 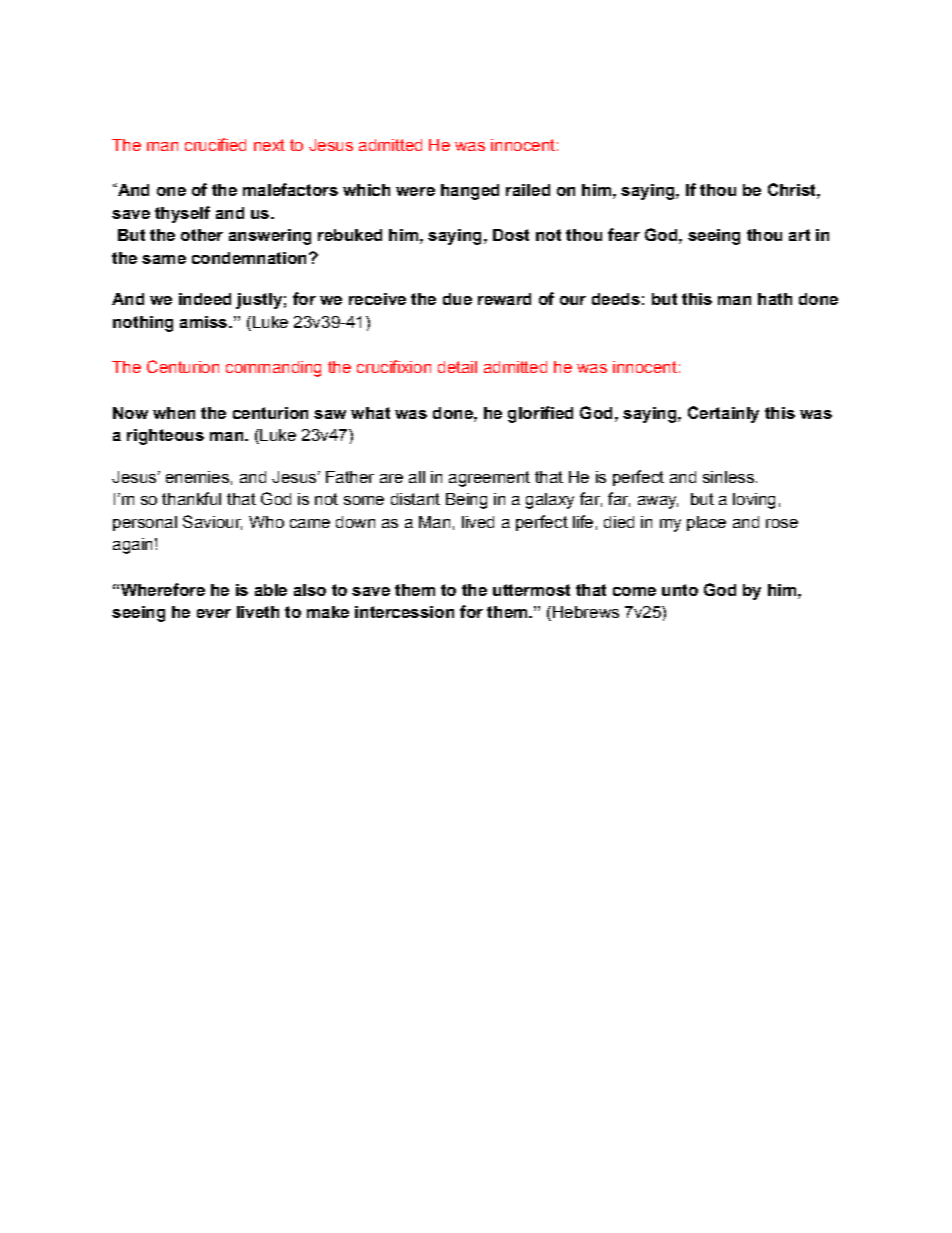 I want to click on crucified, so click(x=215, y=144).
